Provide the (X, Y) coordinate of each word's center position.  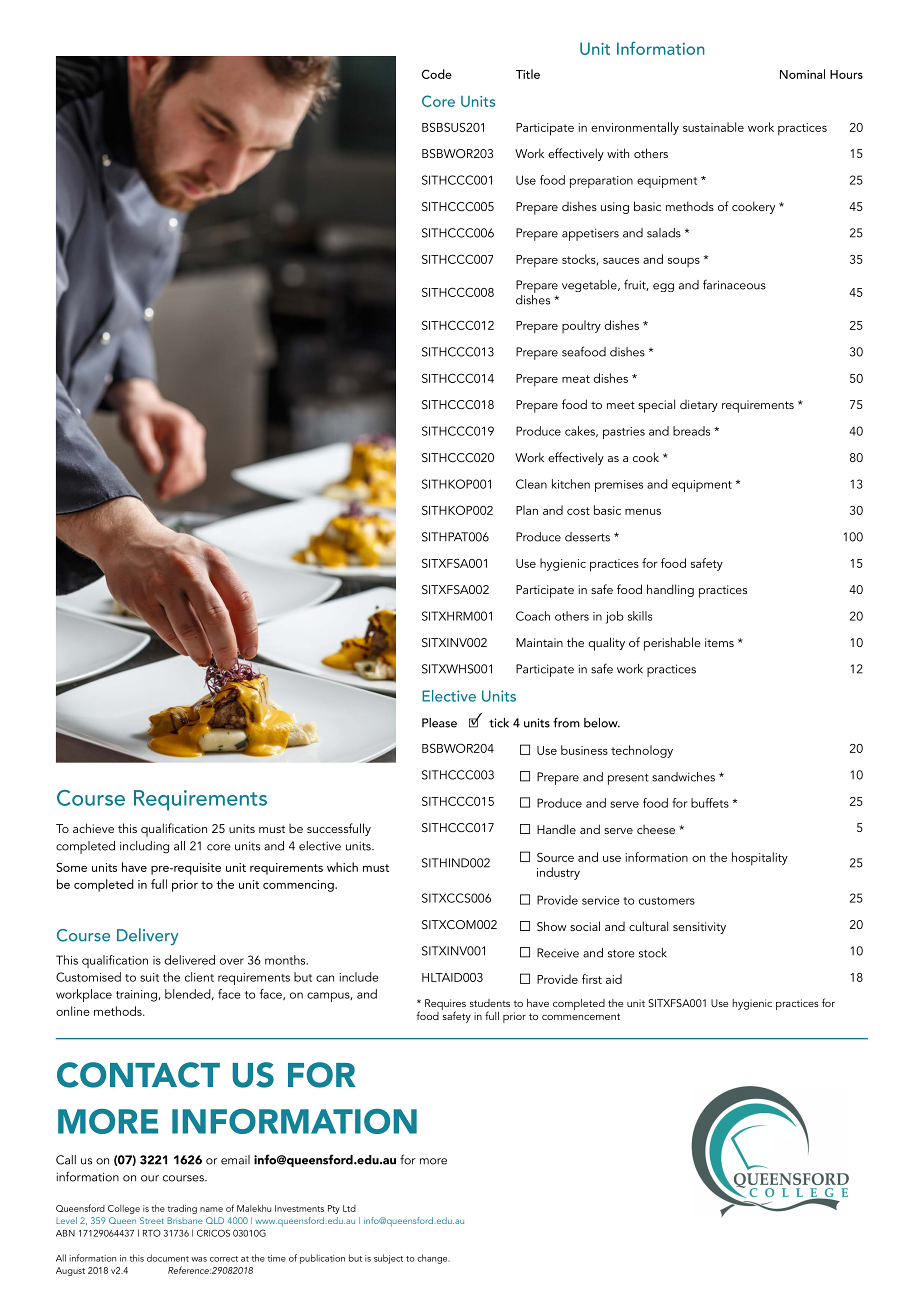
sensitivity (699, 928)
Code (437, 74)
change (433, 1259)
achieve (93, 828)
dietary (699, 406)
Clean (531, 484)
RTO (152, 1233)
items (719, 642)
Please (439, 723)
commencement (581, 1016)
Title (528, 74)
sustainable (713, 127)
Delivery (148, 937)
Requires (445, 1006)
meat (576, 379)
